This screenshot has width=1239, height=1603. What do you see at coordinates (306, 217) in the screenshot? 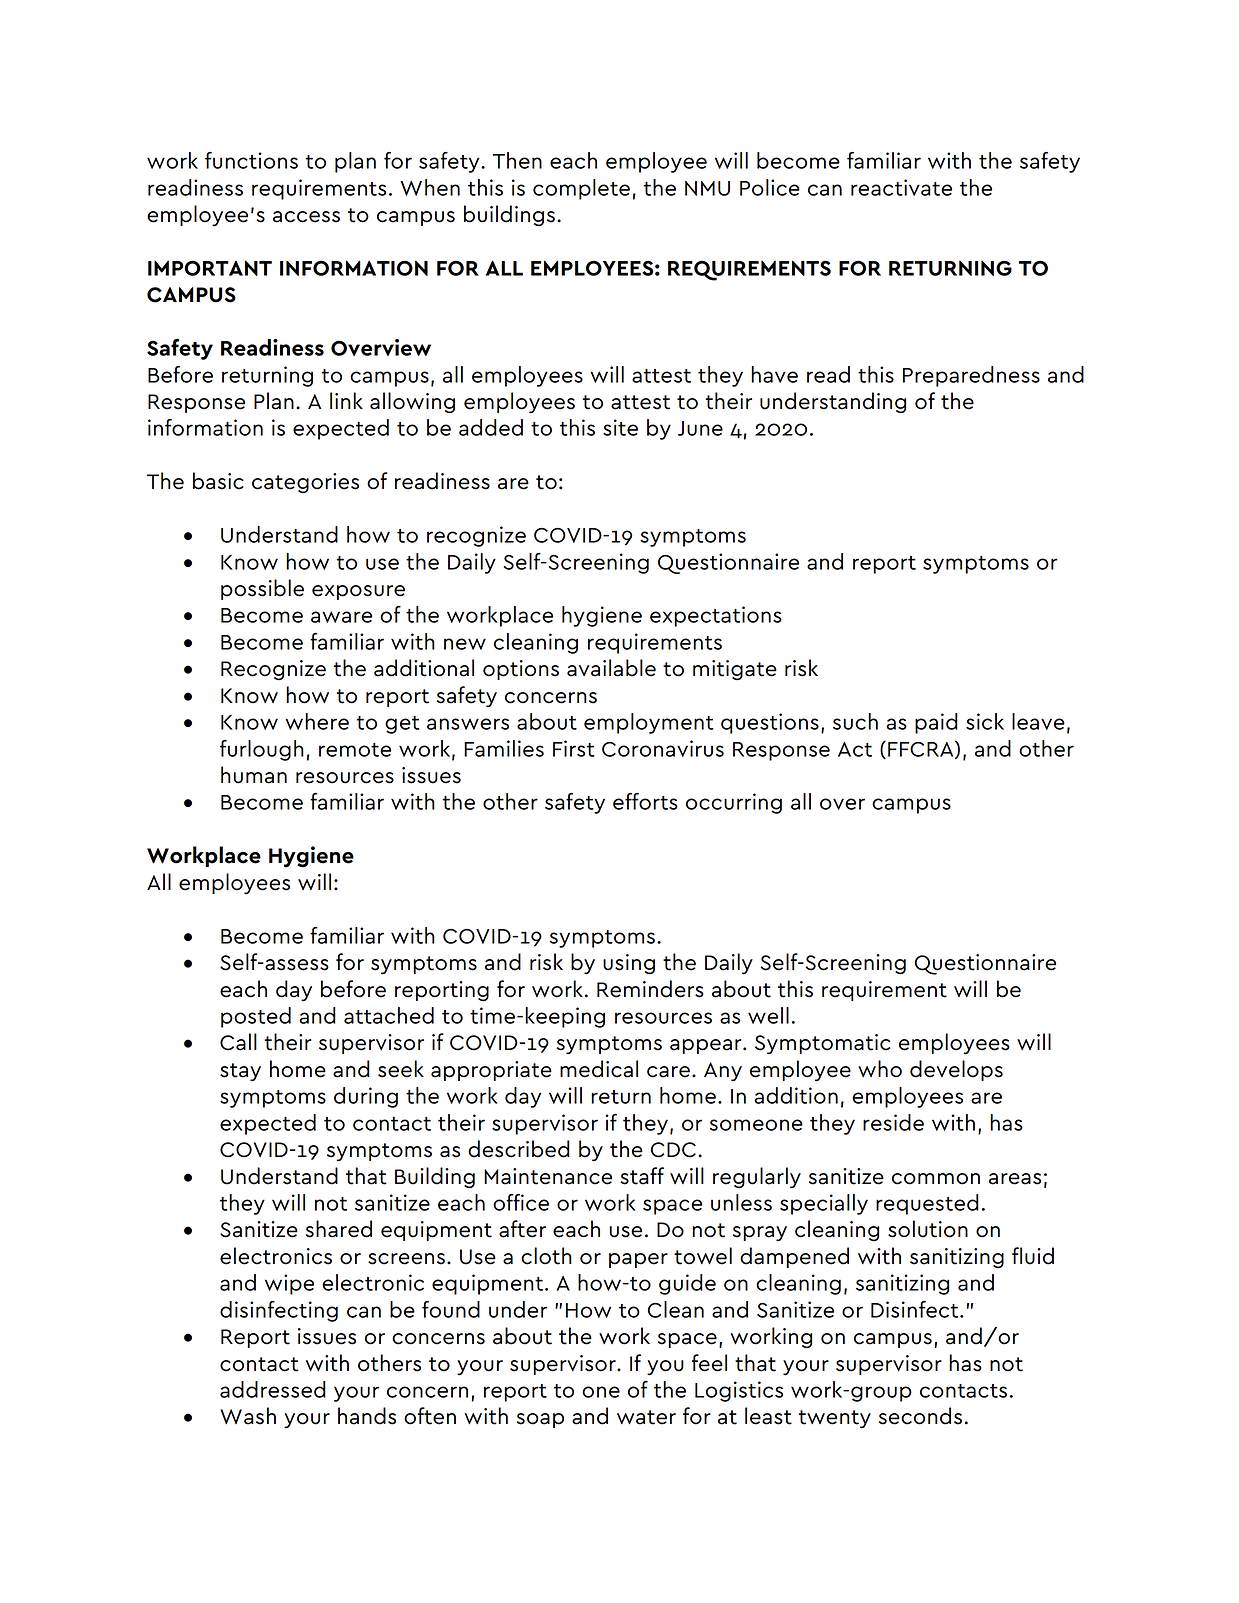
I see `access` at bounding box center [306, 217].
